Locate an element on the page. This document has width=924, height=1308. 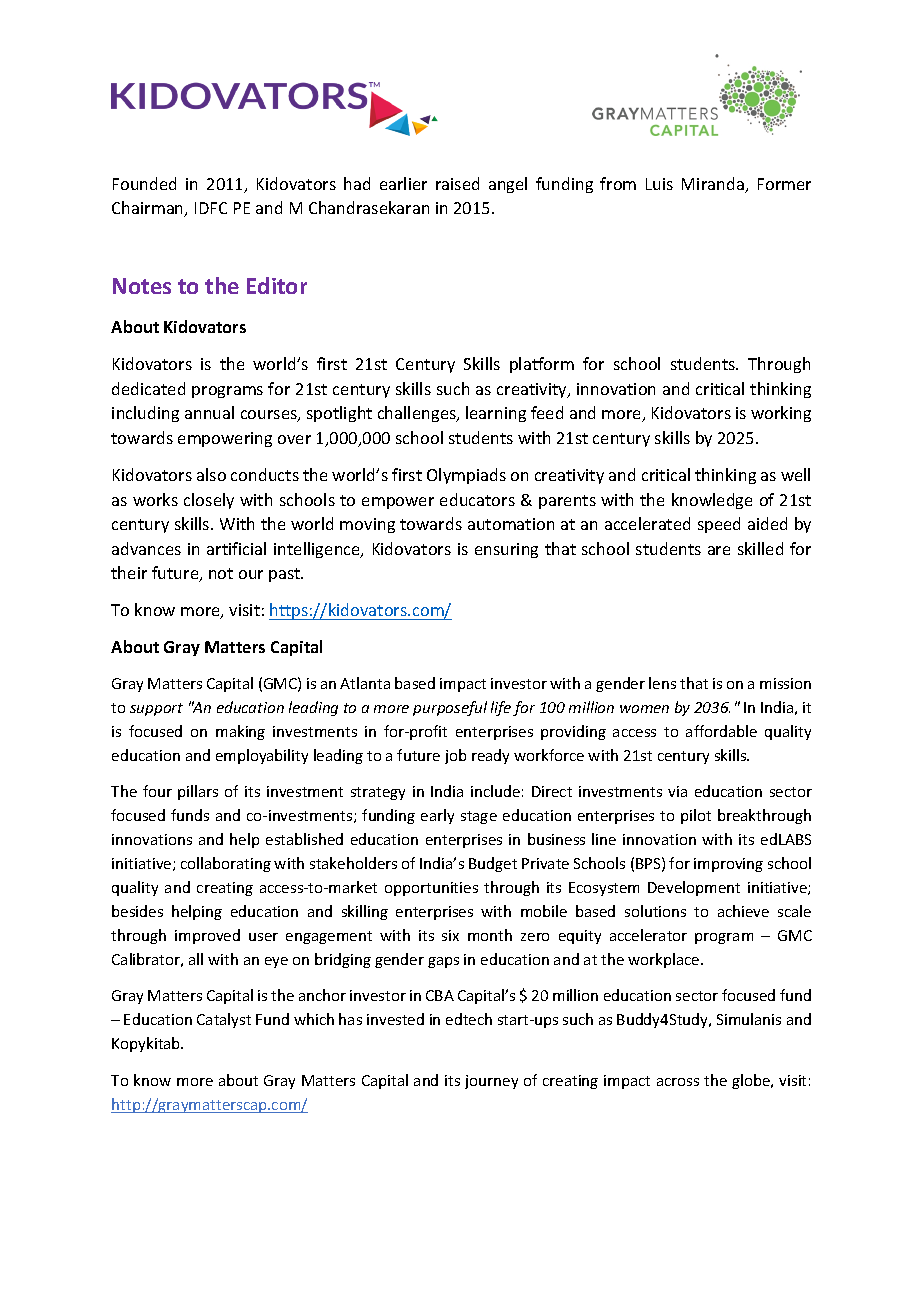
stage is located at coordinates (479, 817).
